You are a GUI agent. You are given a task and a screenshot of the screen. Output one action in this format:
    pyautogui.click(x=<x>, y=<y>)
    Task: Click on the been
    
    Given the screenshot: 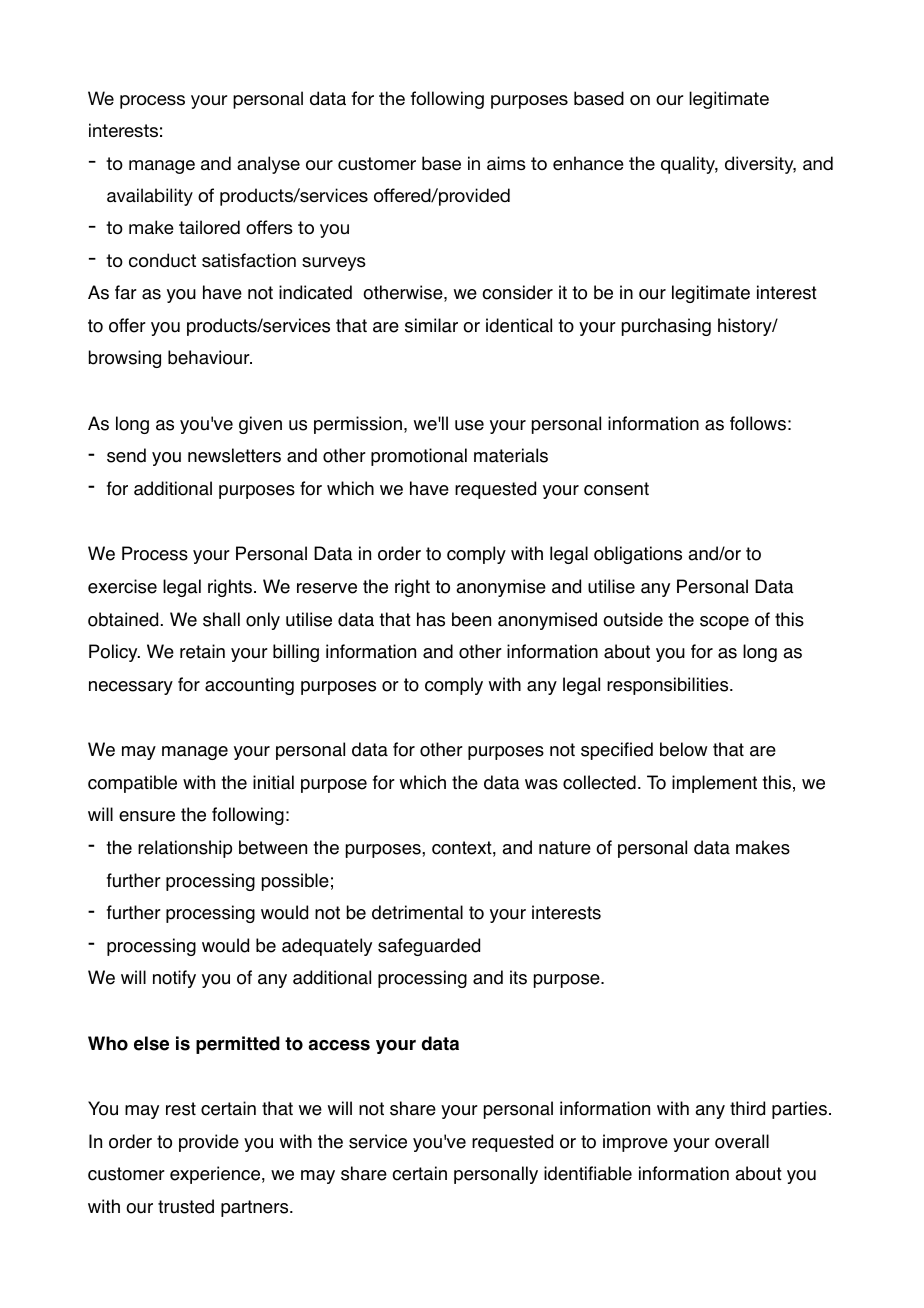 What is the action you would take?
    pyautogui.click(x=471, y=619)
